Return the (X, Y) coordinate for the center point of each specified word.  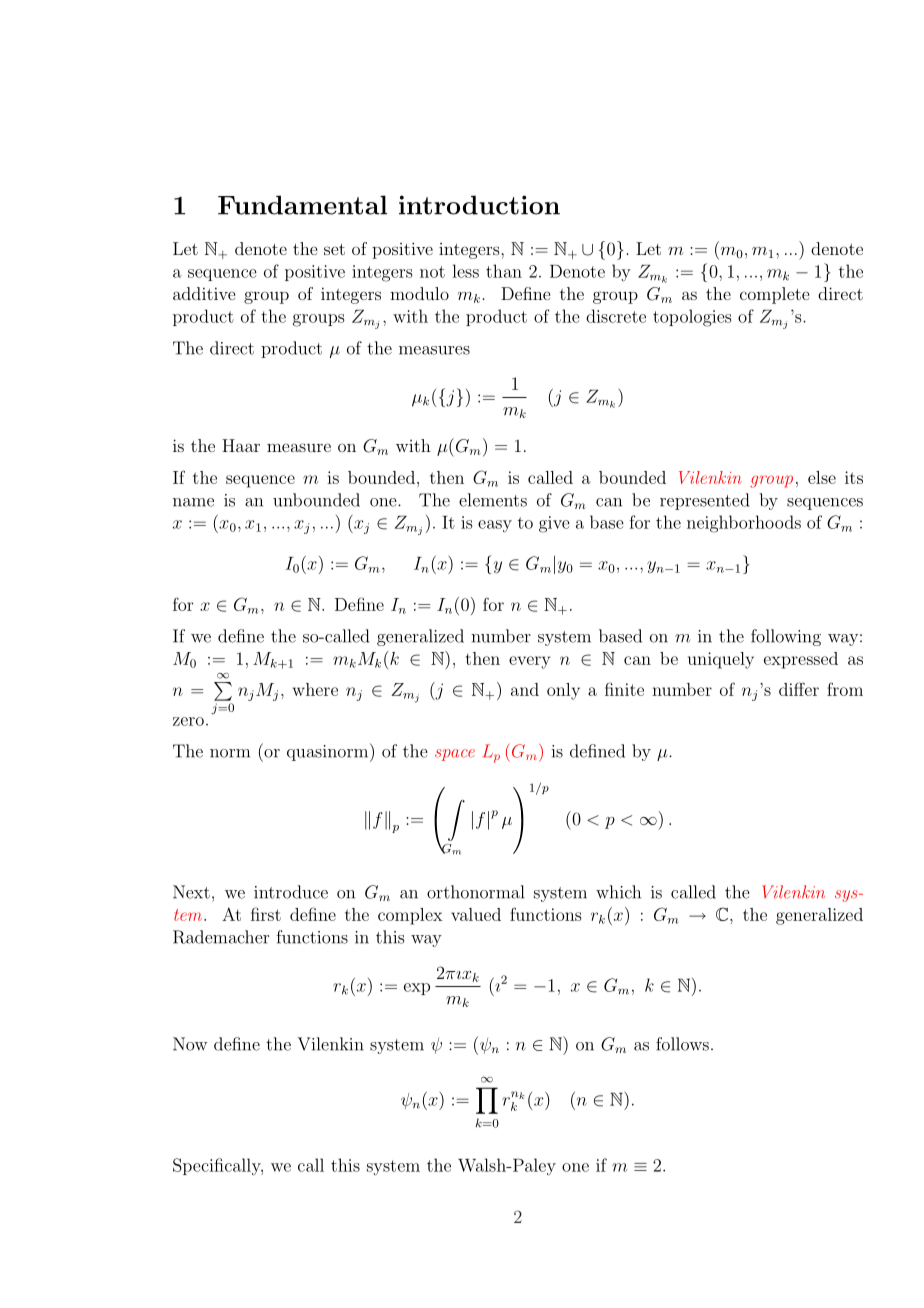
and (525, 689)
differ (799, 689)
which (618, 892)
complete (774, 295)
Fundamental (302, 205)
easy (495, 526)
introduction (479, 205)
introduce (291, 892)
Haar (241, 445)
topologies (692, 318)
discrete (616, 316)
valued (476, 914)
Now (190, 1044)
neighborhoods (744, 524)
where (315, 689)
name (193, 502)
